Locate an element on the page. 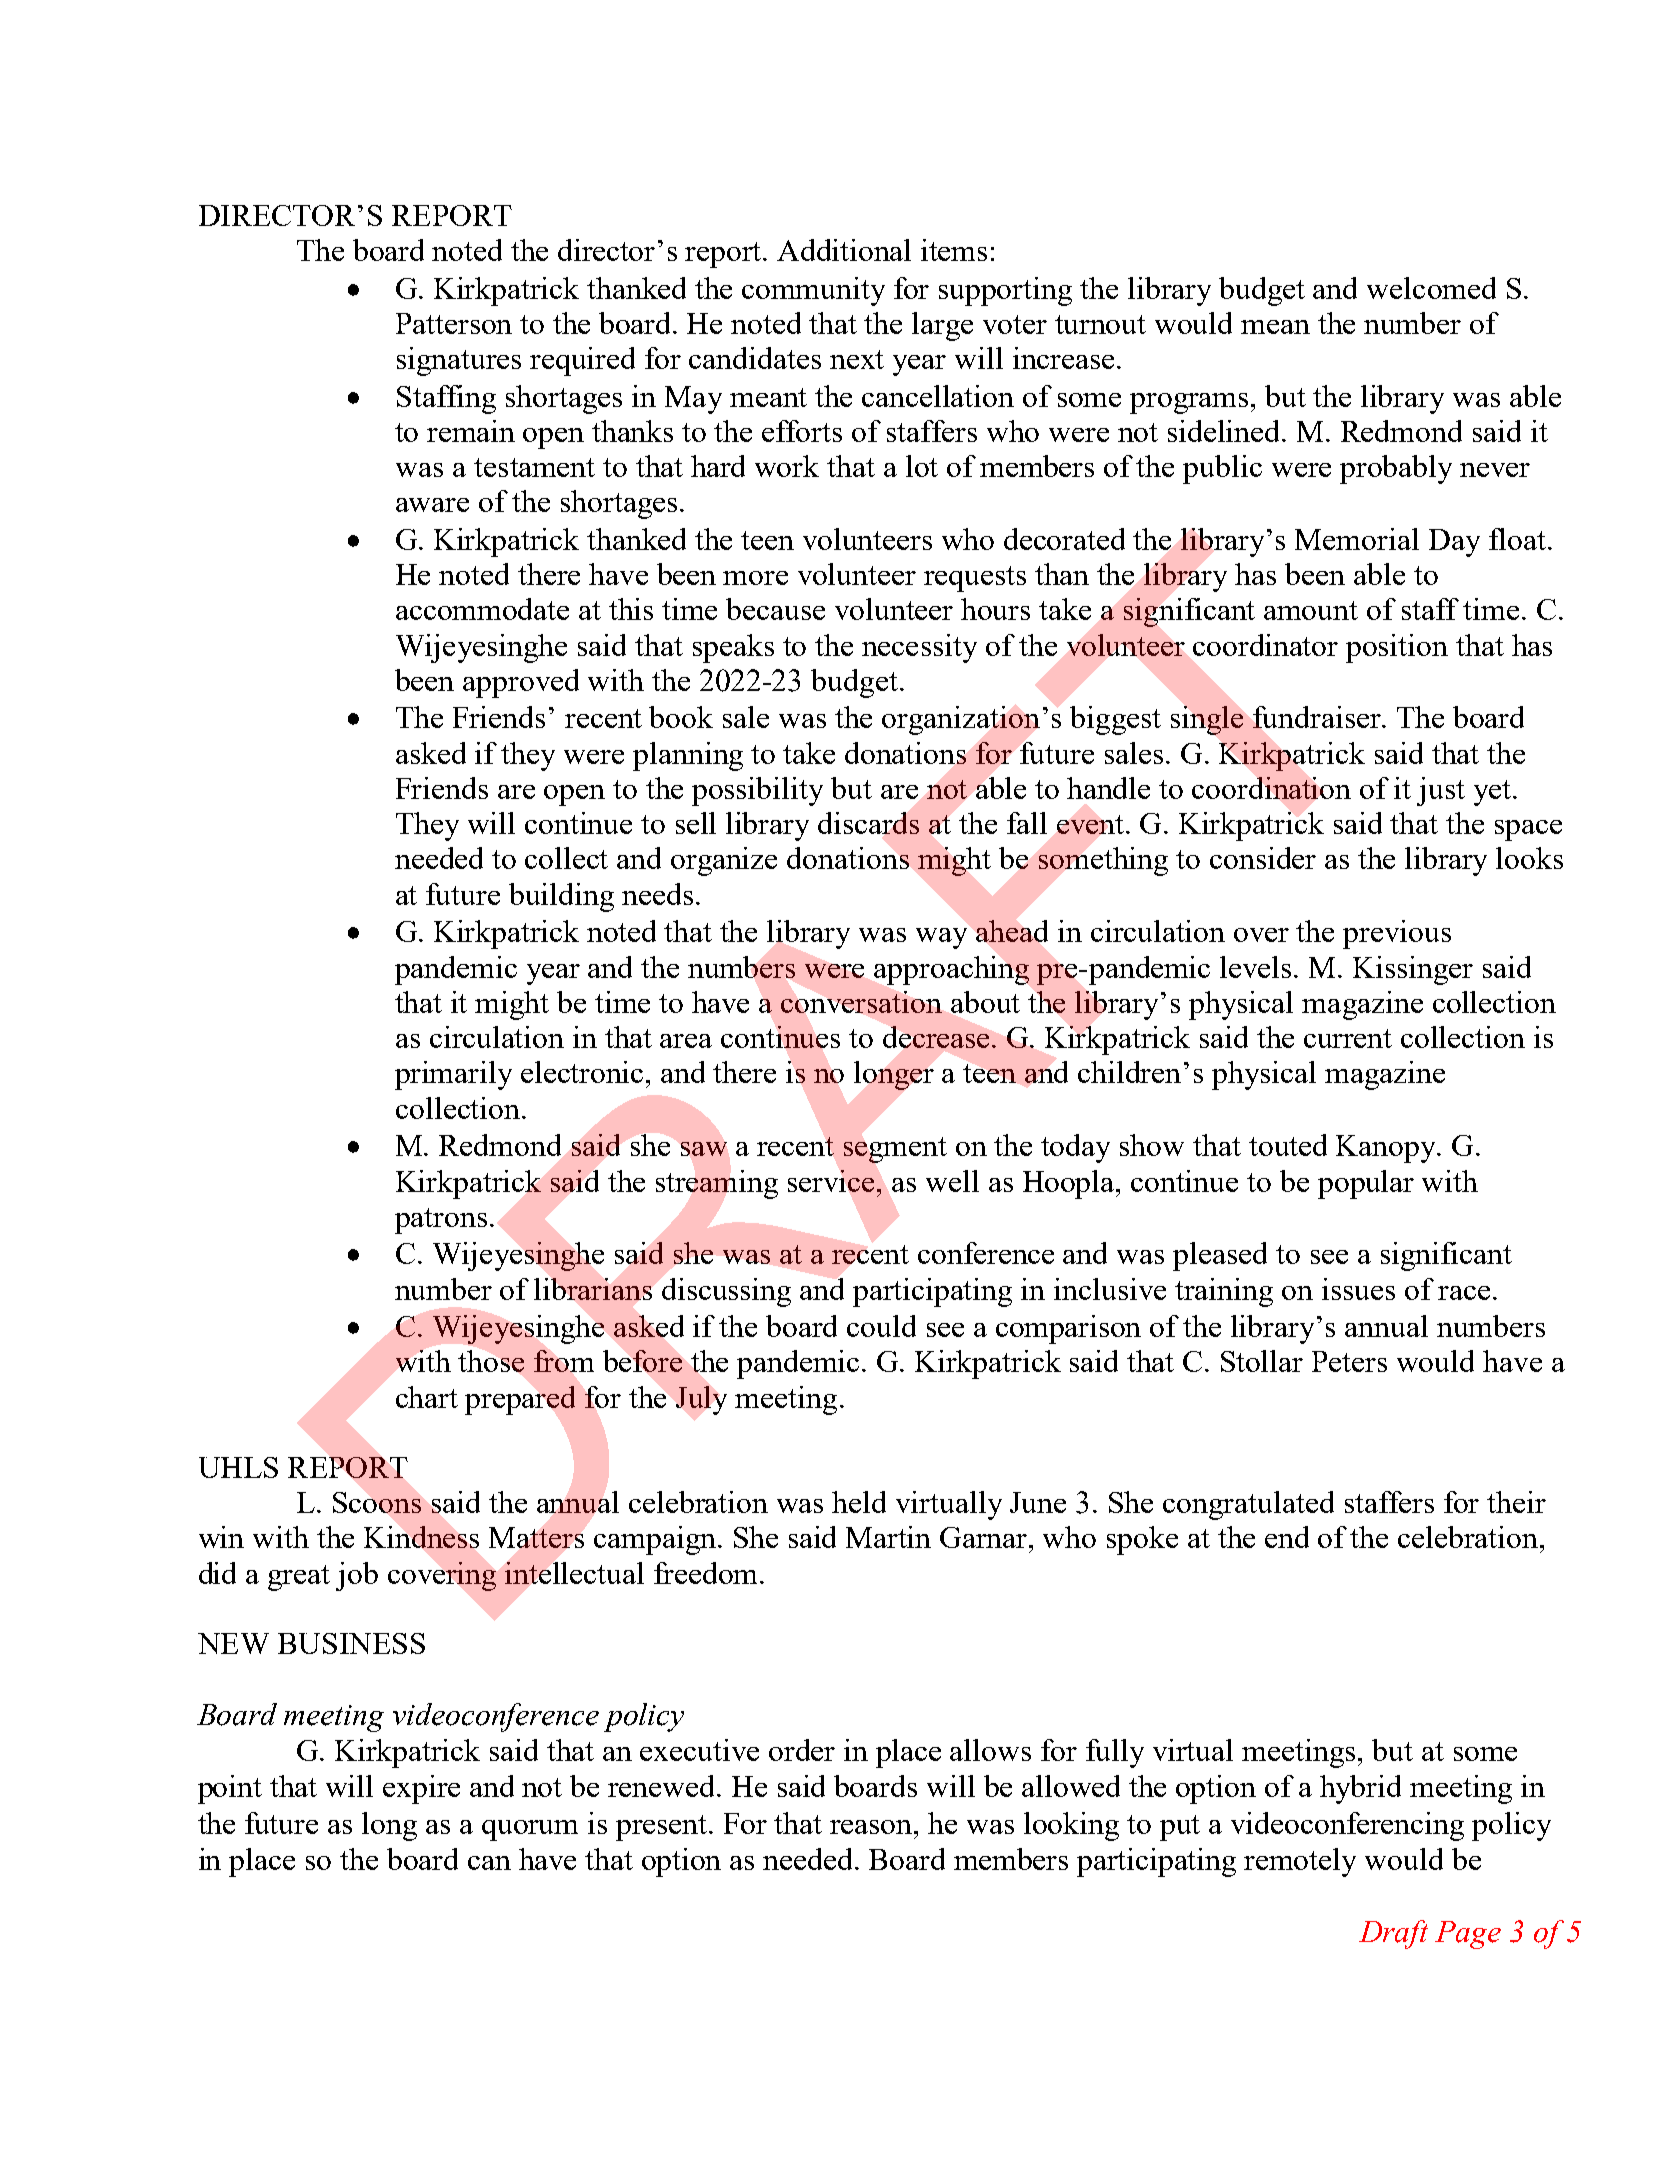 The width and height of the page is (1680, 2175). congratulated is located at coordinates (1248, 1505).
